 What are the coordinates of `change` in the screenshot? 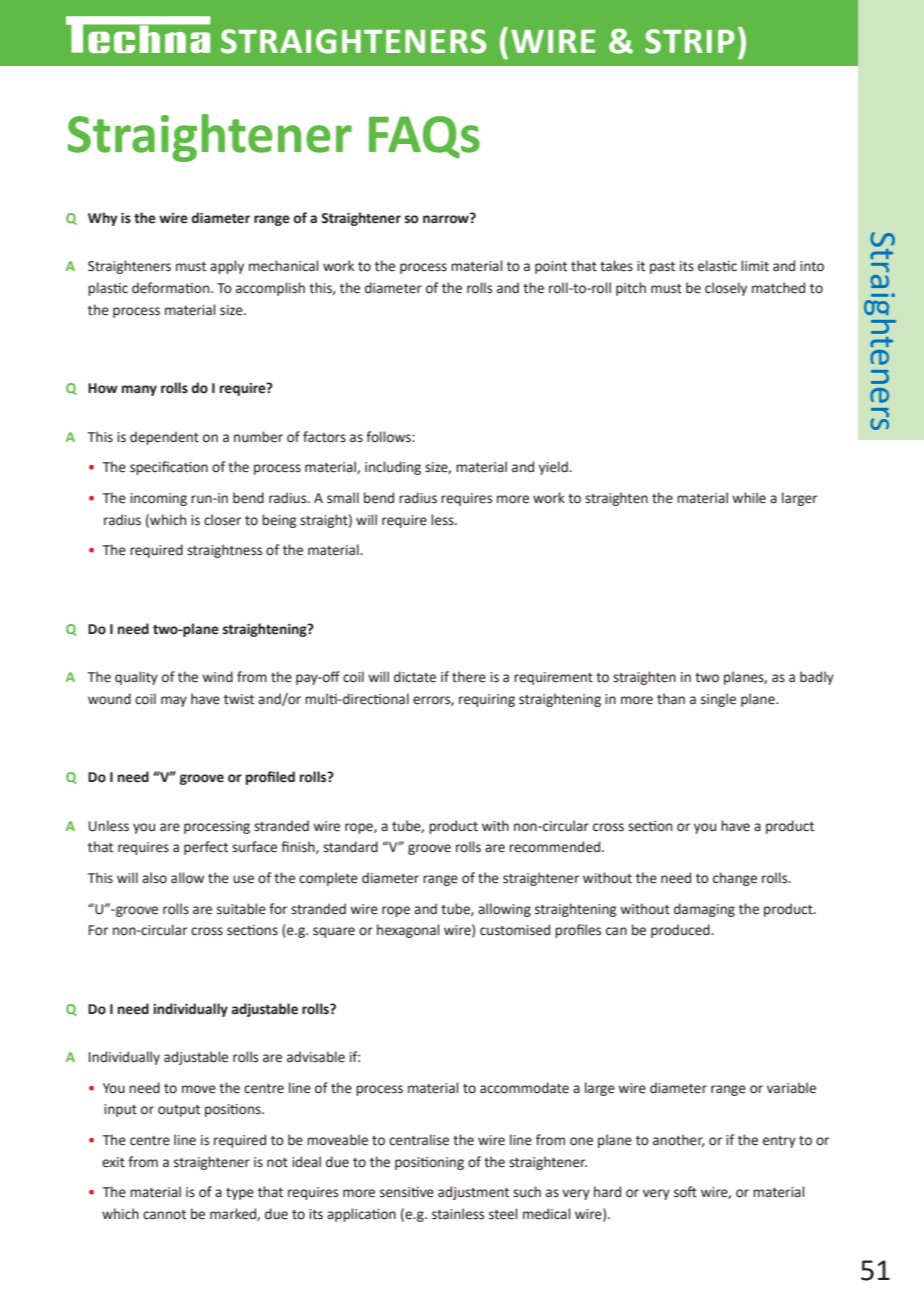 It's located at (735, 879).
